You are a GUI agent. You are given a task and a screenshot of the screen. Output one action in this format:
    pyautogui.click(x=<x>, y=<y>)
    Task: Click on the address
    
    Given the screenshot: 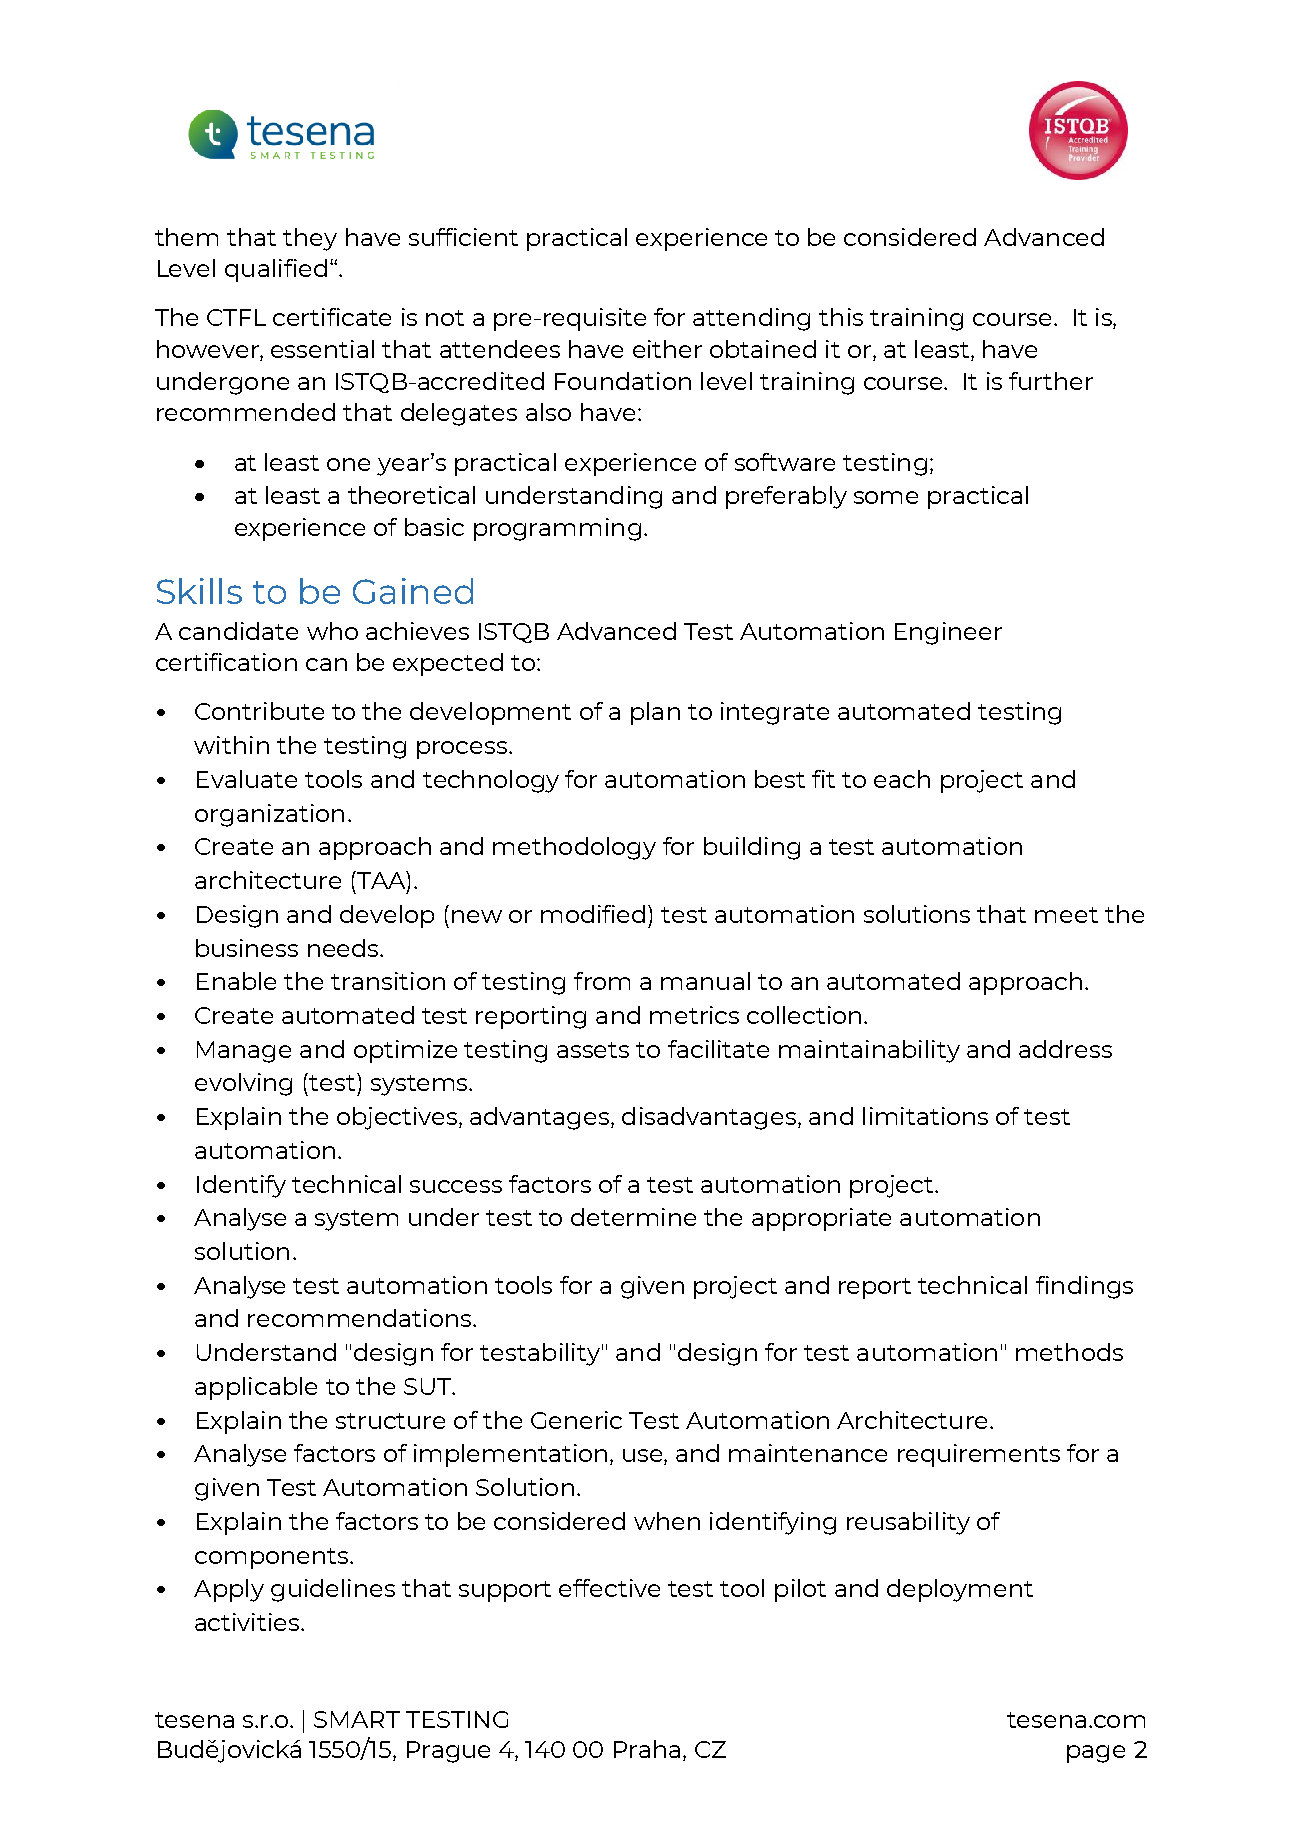 What is the action you would take?
    pyautogui.click(x=1065, y=1049)
